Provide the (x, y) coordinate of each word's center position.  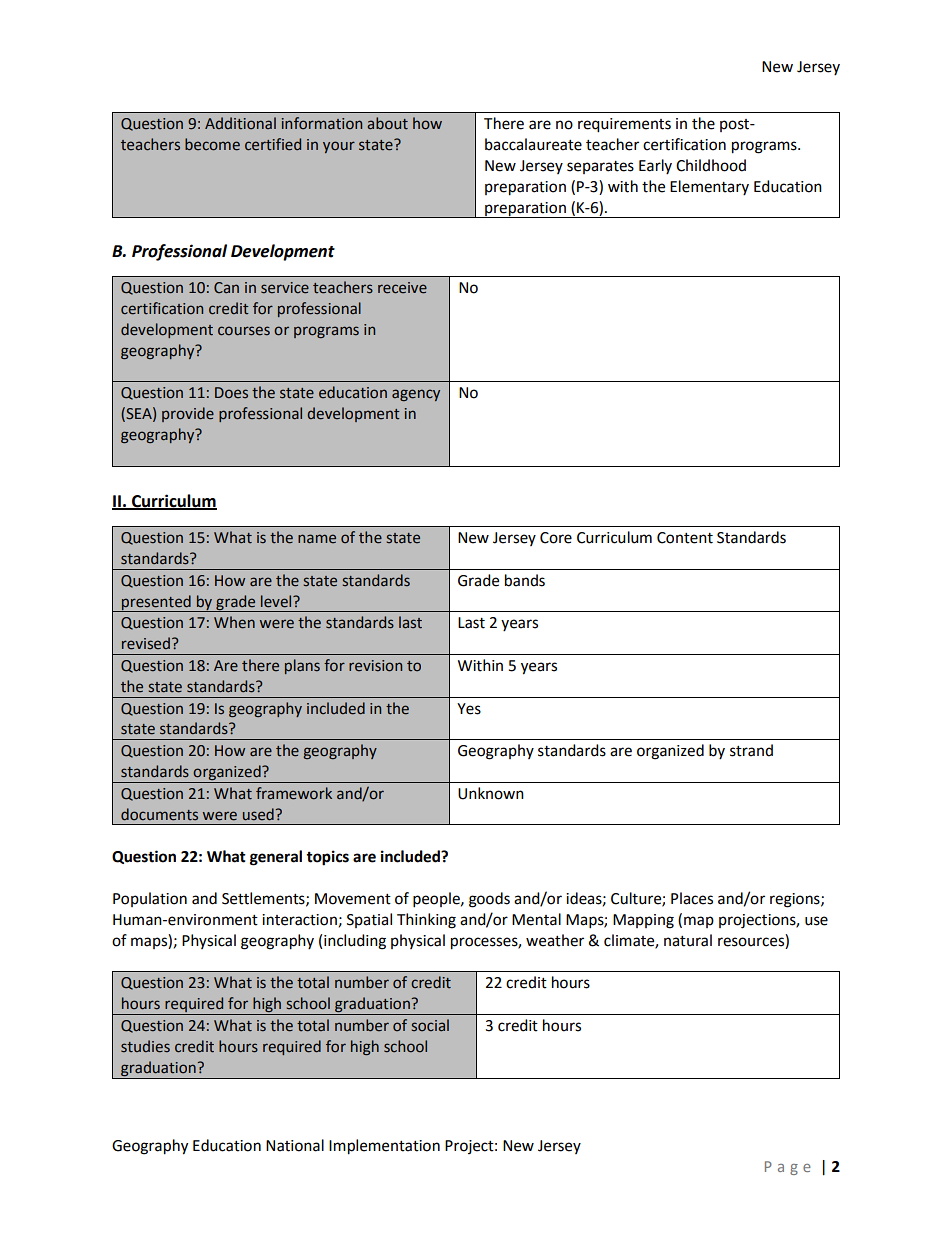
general (276, 858)
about (387, 123)
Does (231, 393)
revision (375, 666)
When (234, 622)
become (212, 144)
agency (416, 395)
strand (751, 750)
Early (655, 166)
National (295, 1145)
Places (692, 898)
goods (489, 900)
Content (685, 538)
